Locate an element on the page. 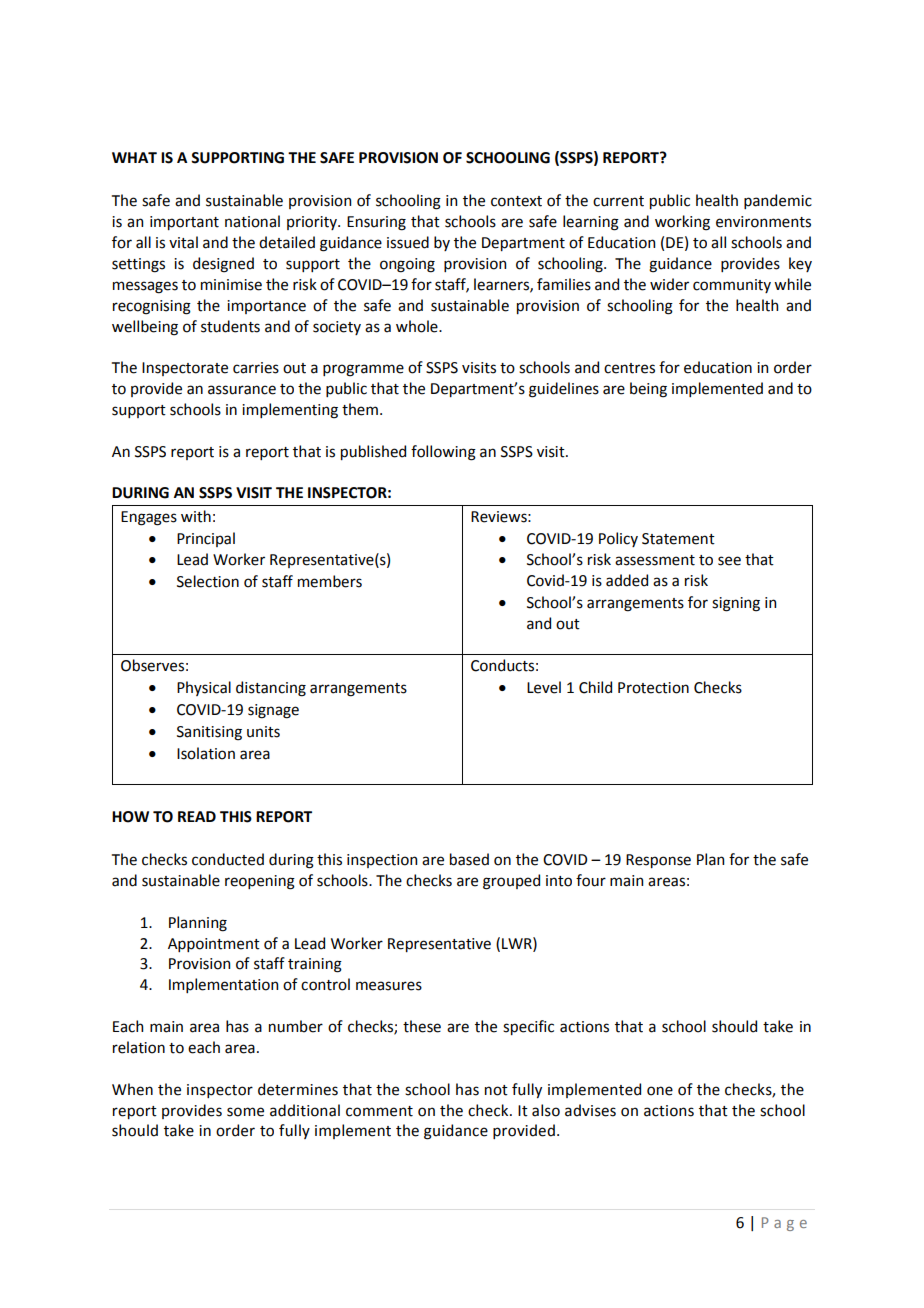 The height and width of the image is (1308, 924). with is located at coordinates (196, 516).
